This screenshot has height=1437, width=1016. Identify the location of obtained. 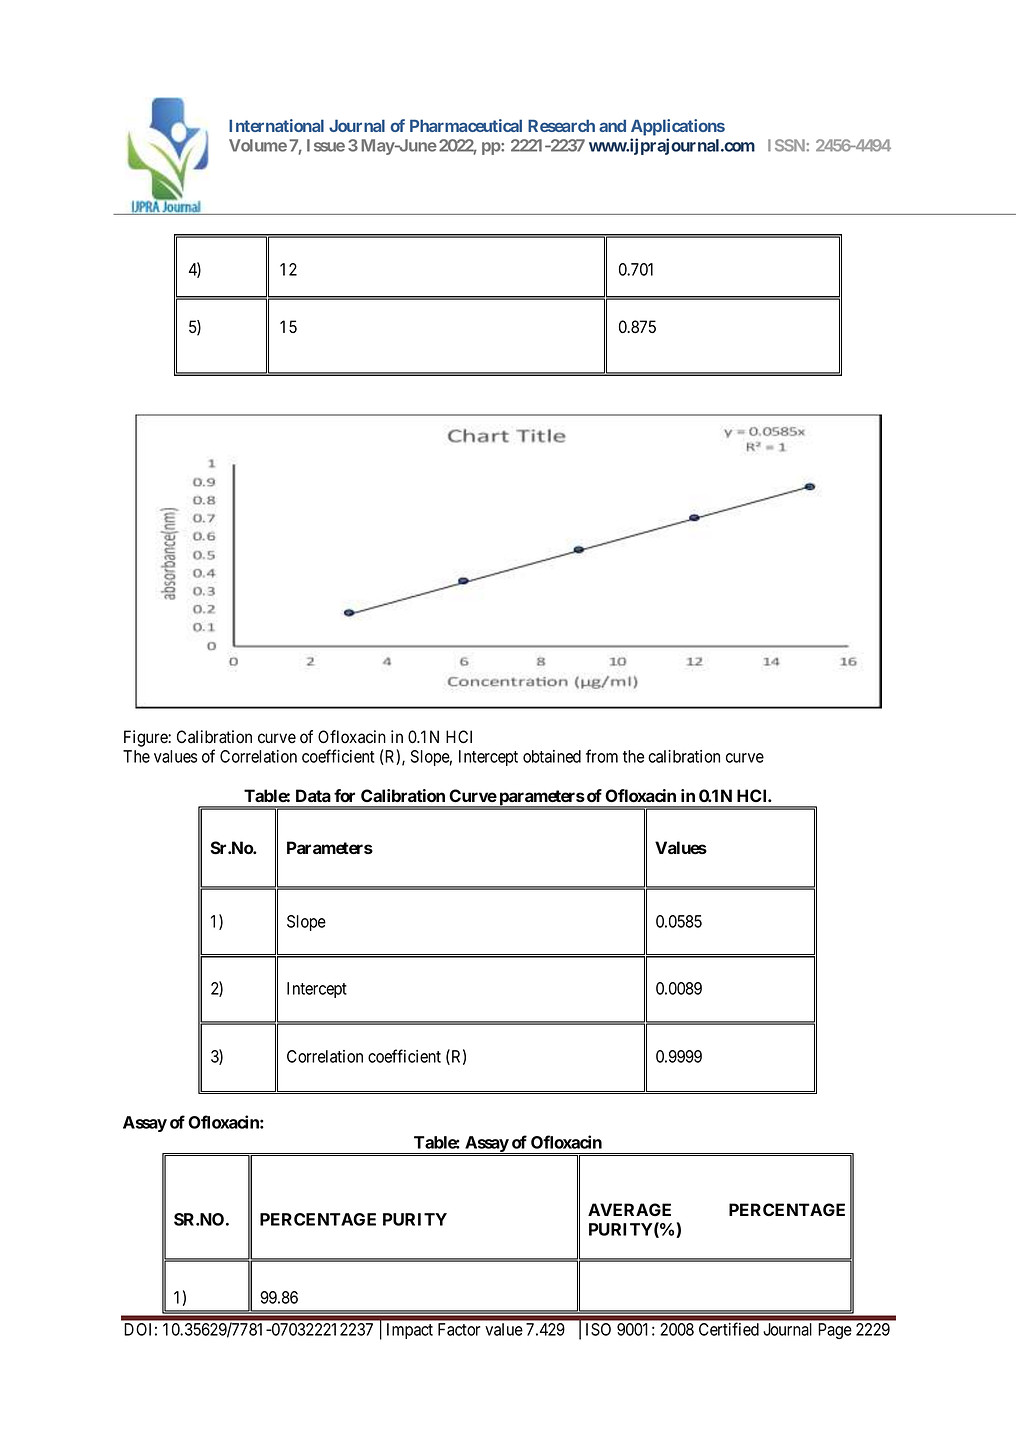
(552, 756).
